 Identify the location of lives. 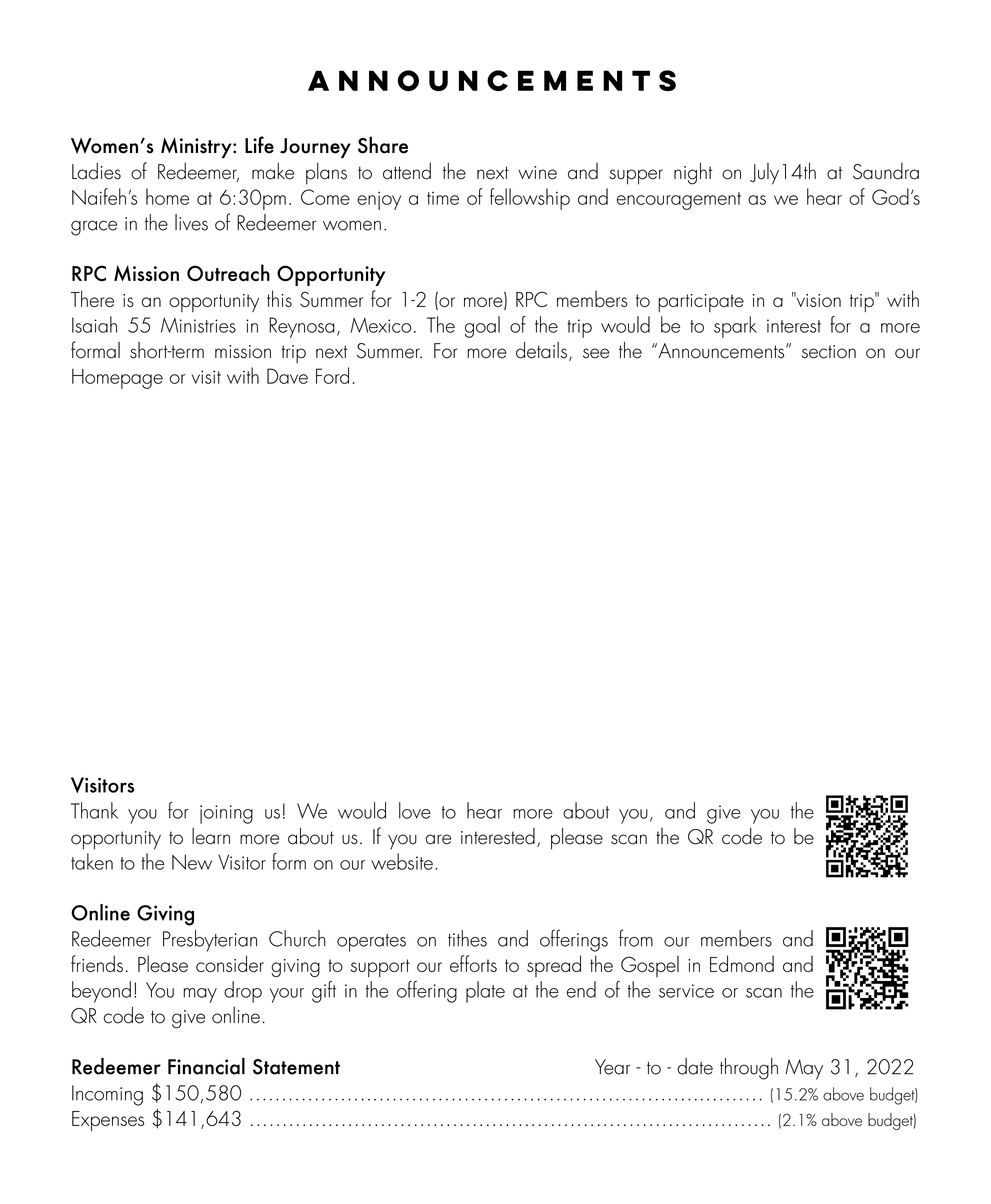
(191, 222).
